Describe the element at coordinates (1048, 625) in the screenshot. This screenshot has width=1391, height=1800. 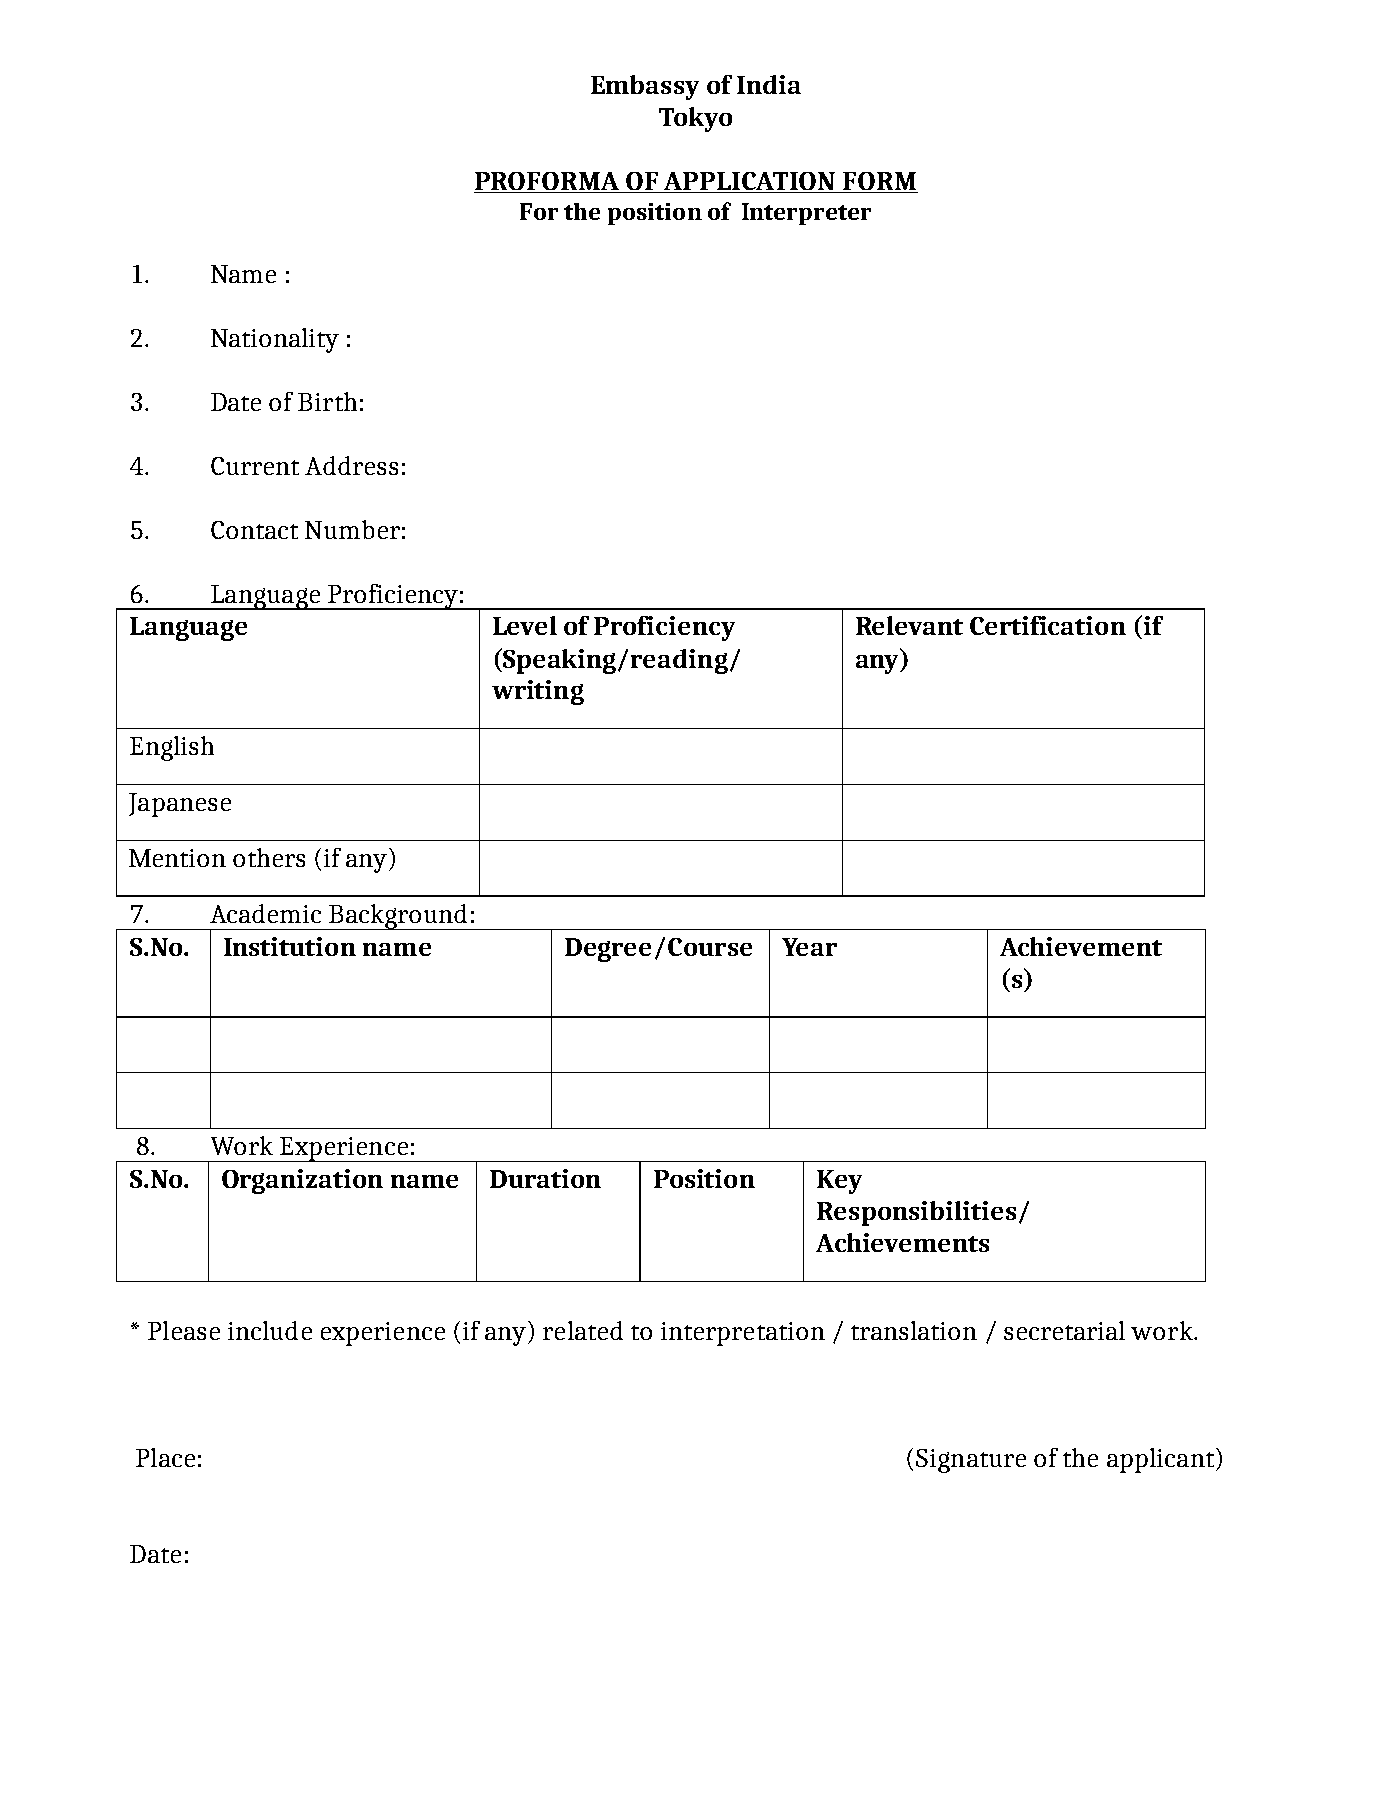
I see `Certification` at that location.
